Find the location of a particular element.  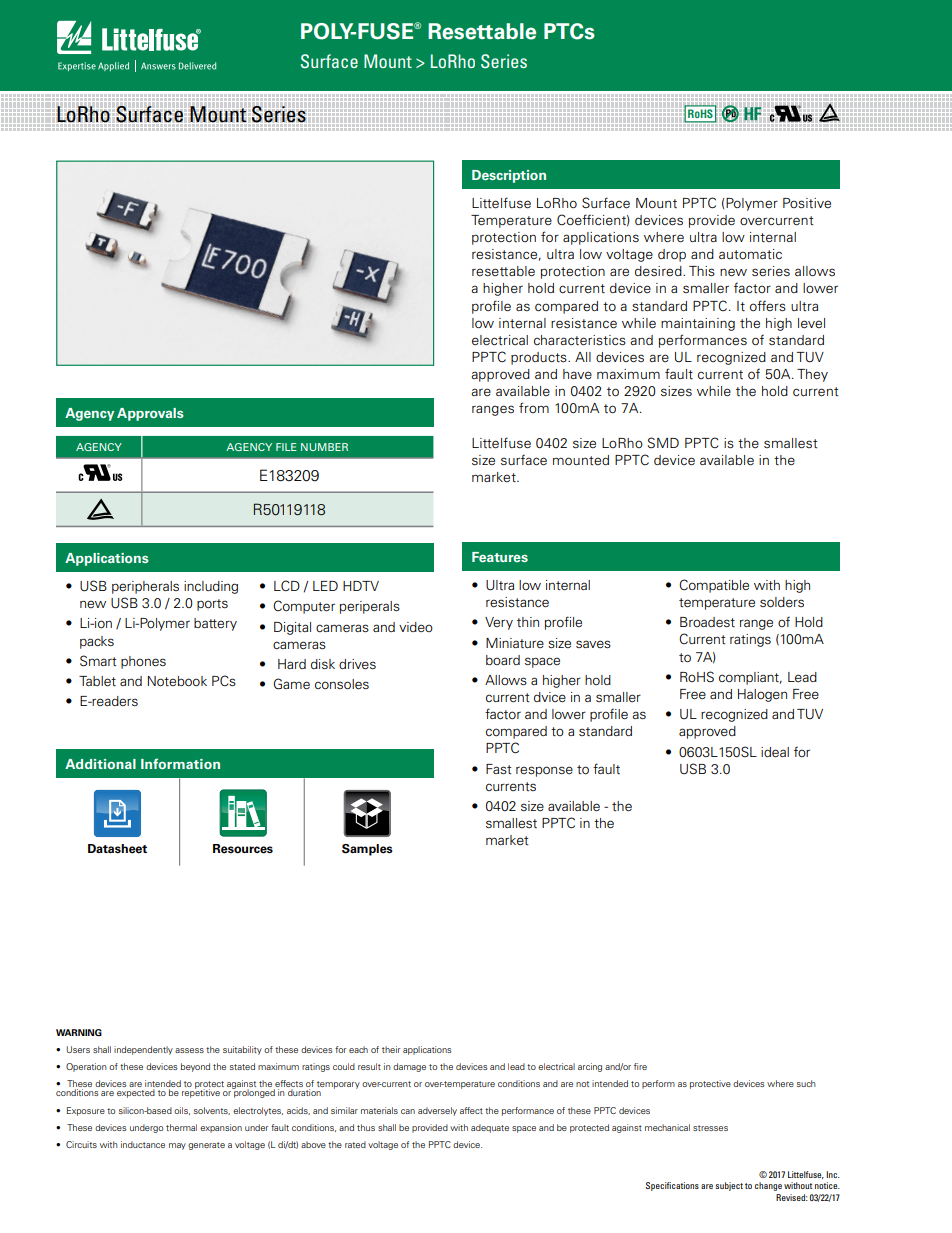

may is located at coordinates (177, 1146).
